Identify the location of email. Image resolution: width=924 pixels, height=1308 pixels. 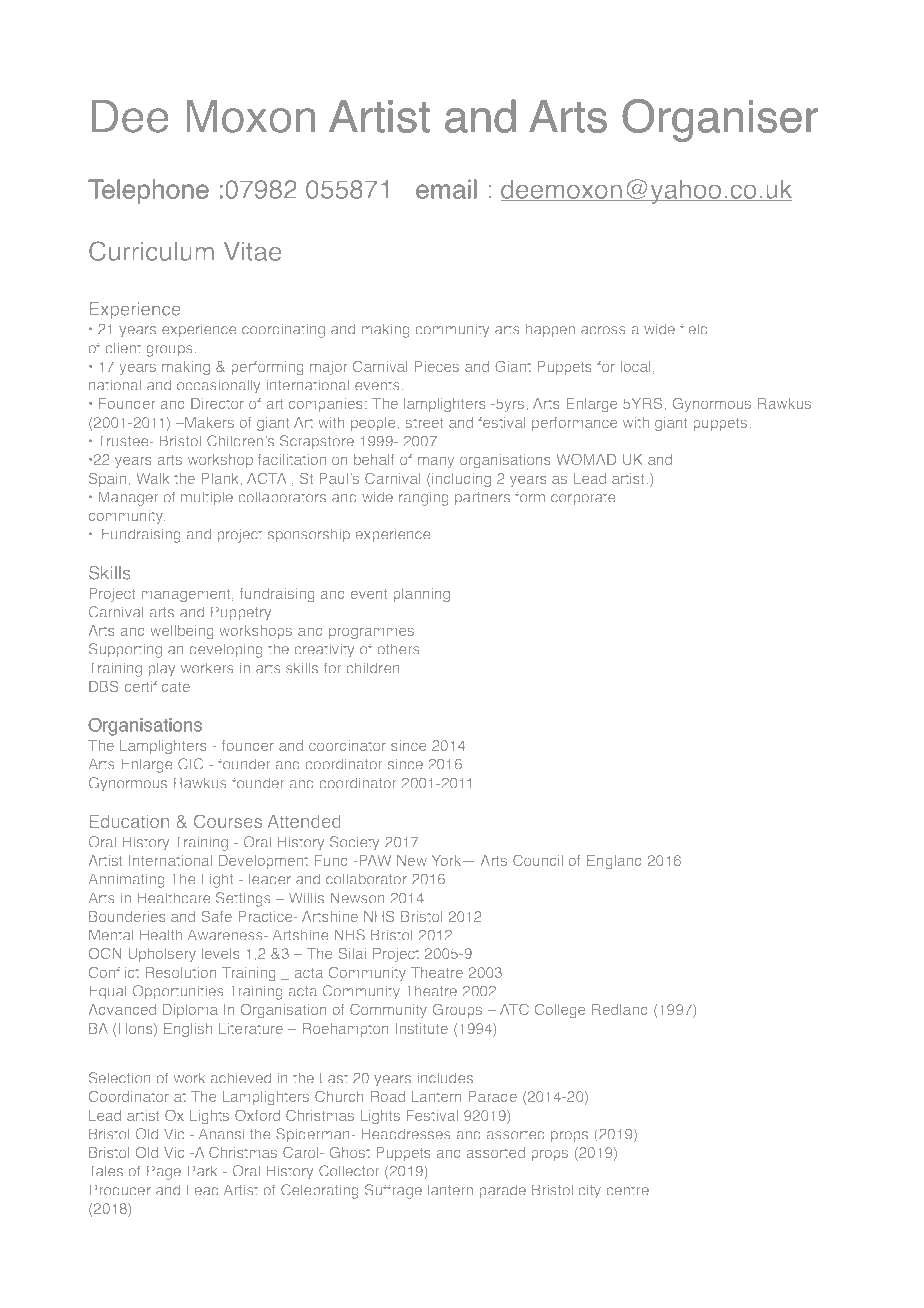
(446, 189).
